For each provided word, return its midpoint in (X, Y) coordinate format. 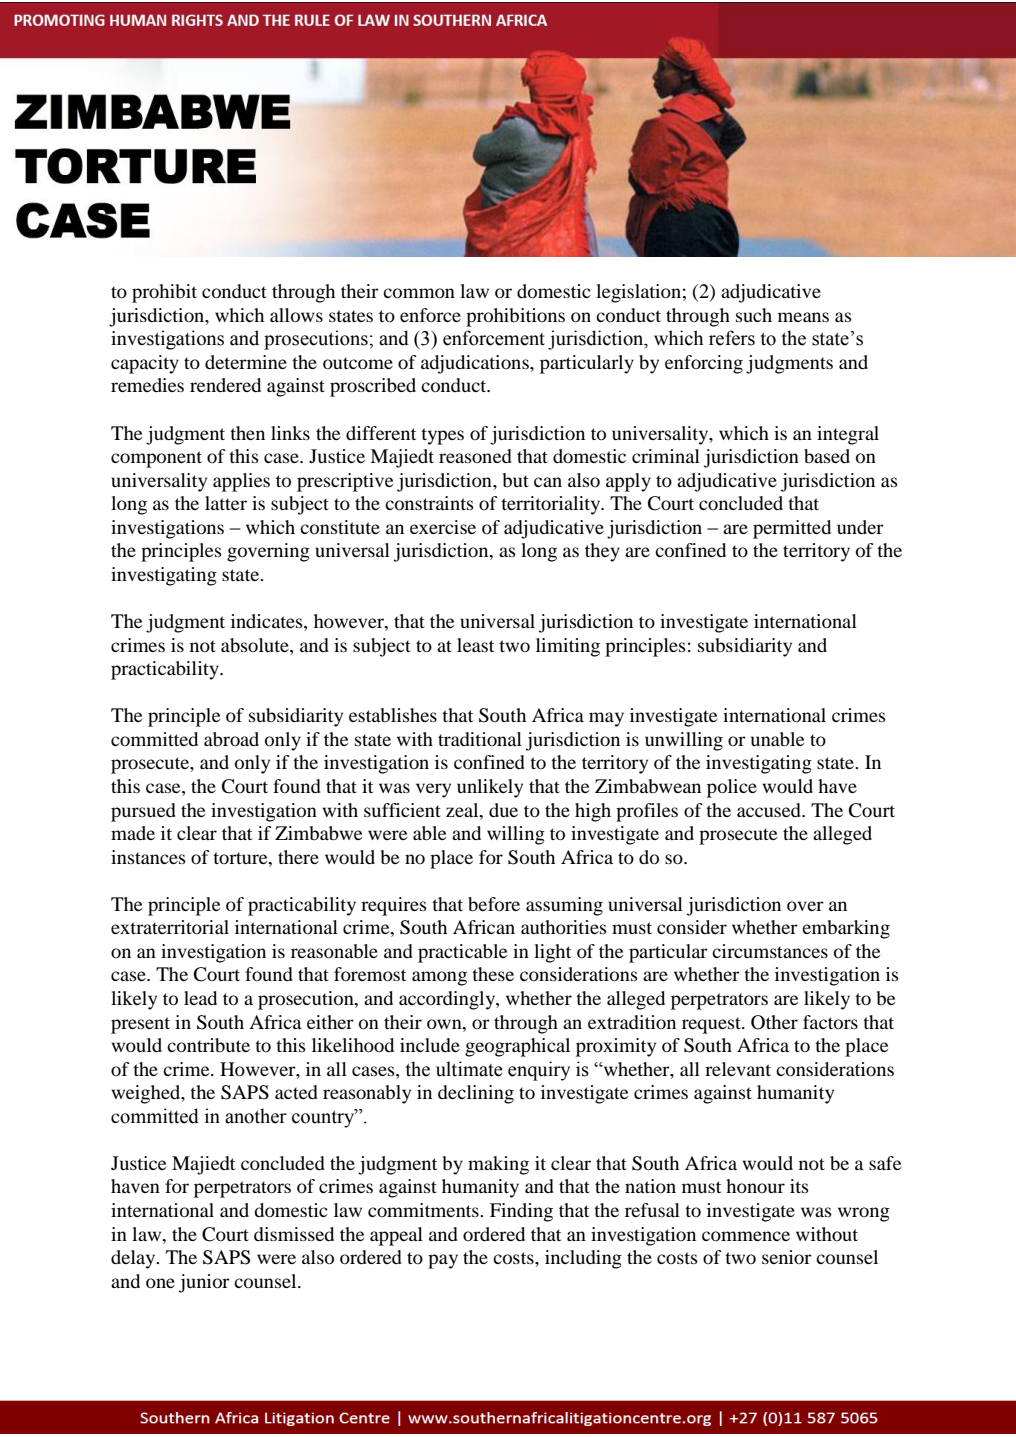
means (803, 317)
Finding (521, 1212)
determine (246, 362)
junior (204, 1283)
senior (787, 1257)
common (419, 293)
